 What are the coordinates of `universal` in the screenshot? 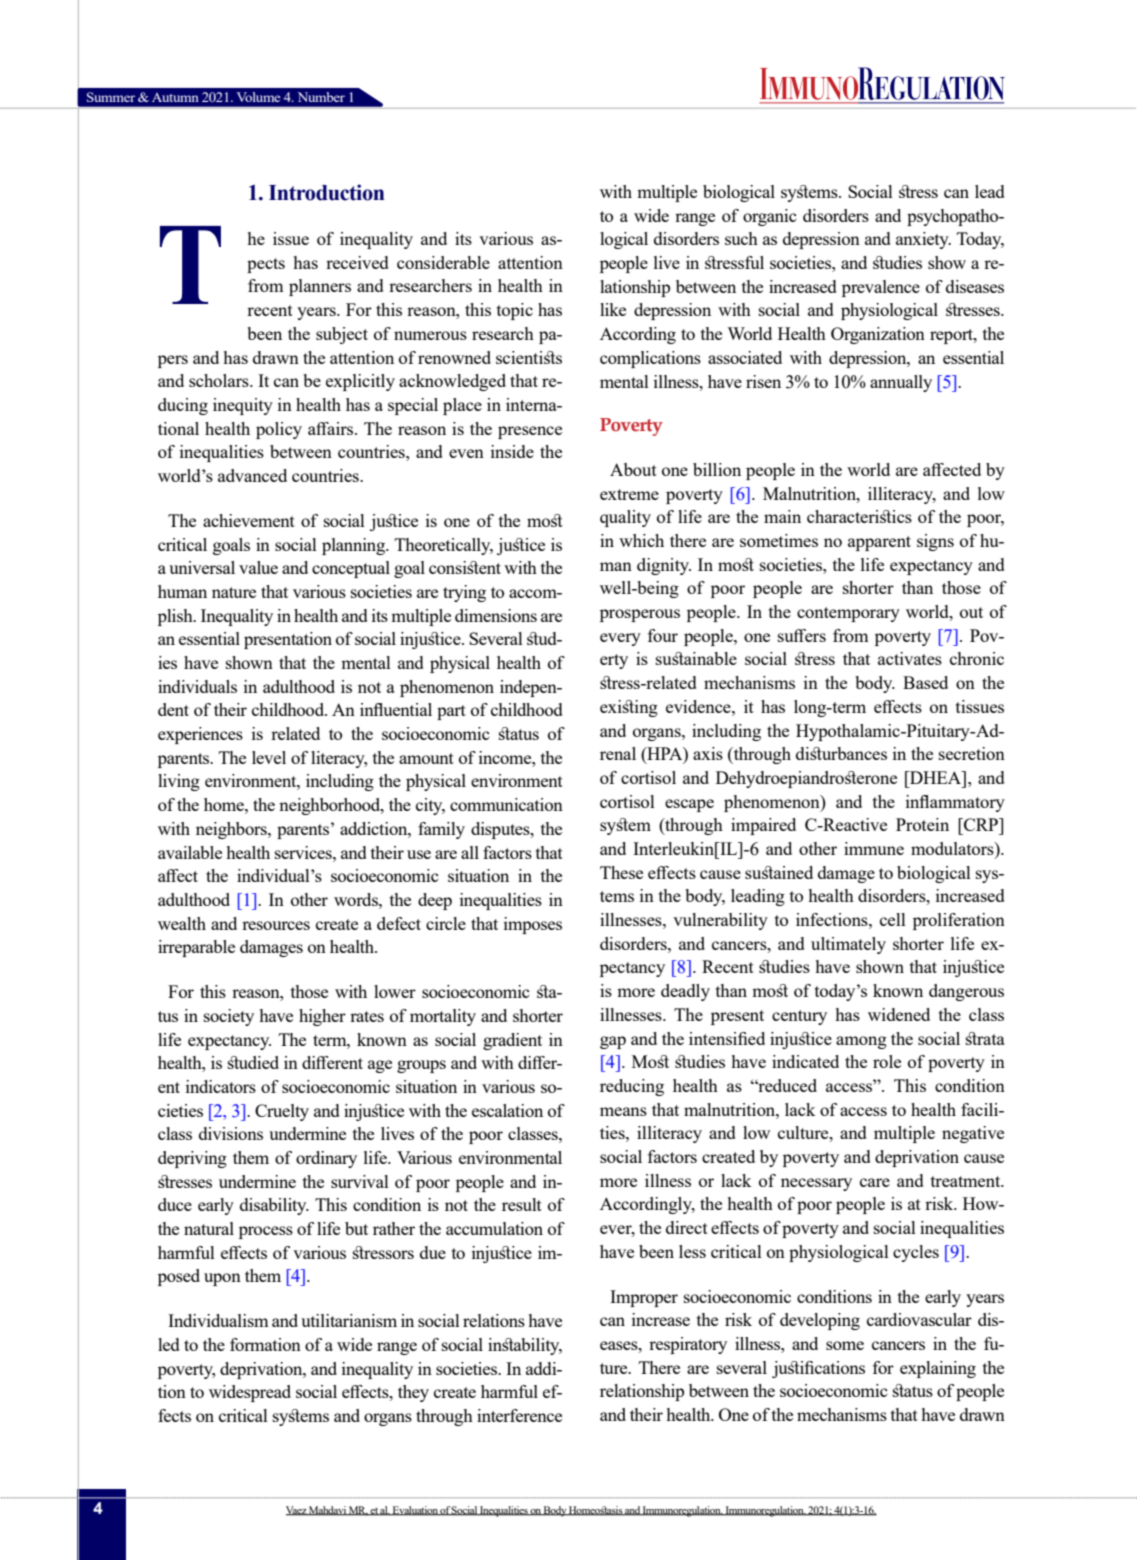 It's located at (202, 567).
